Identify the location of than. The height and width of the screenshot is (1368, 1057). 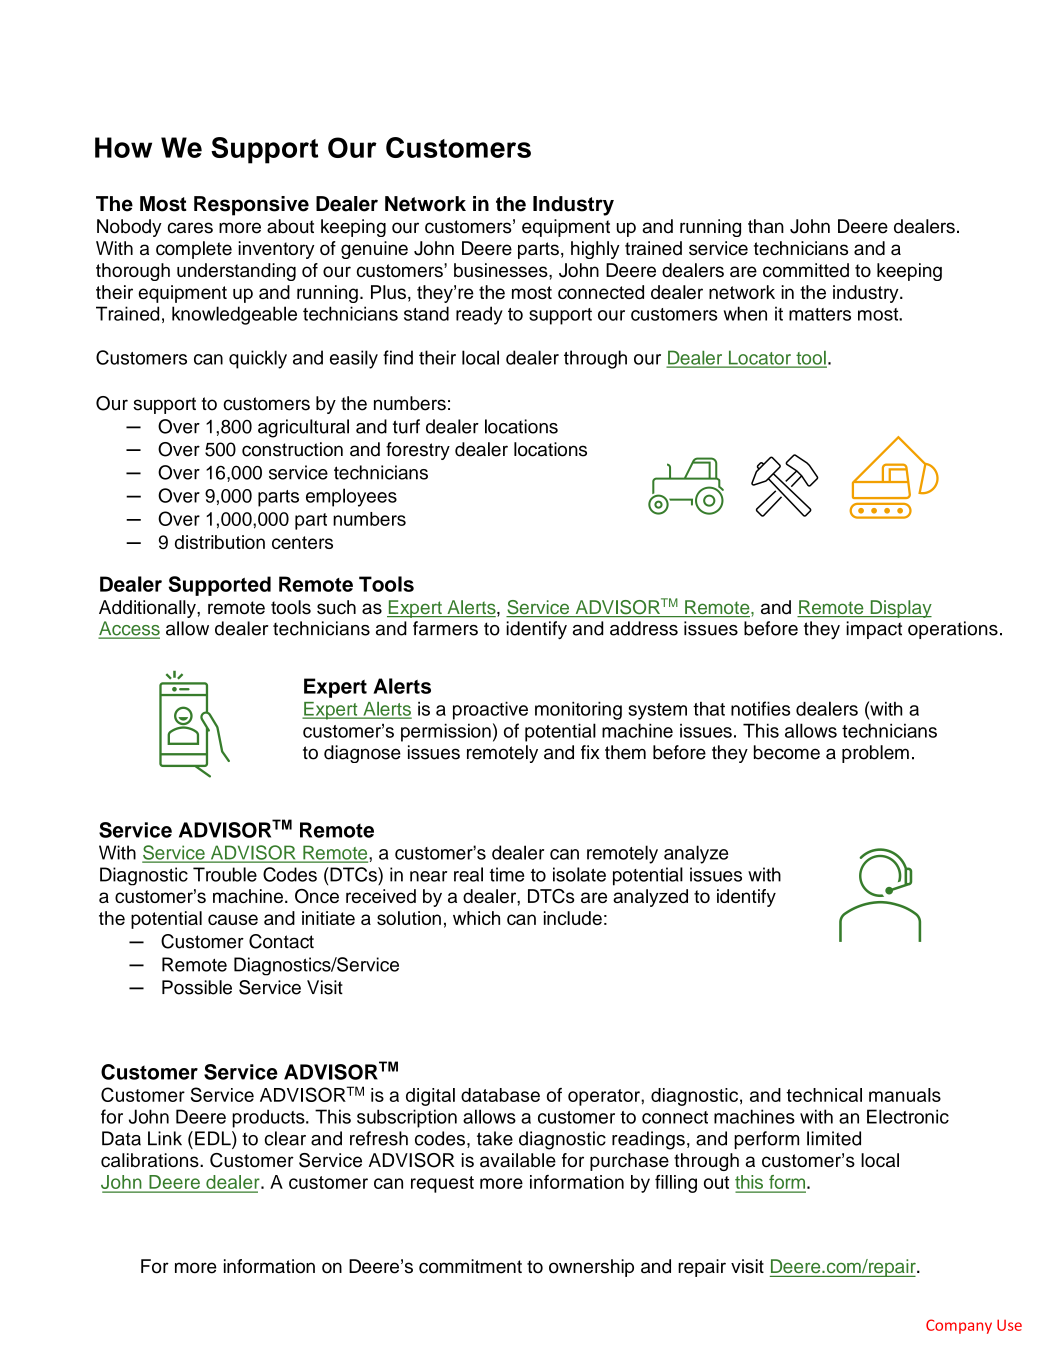
(766, 226).
